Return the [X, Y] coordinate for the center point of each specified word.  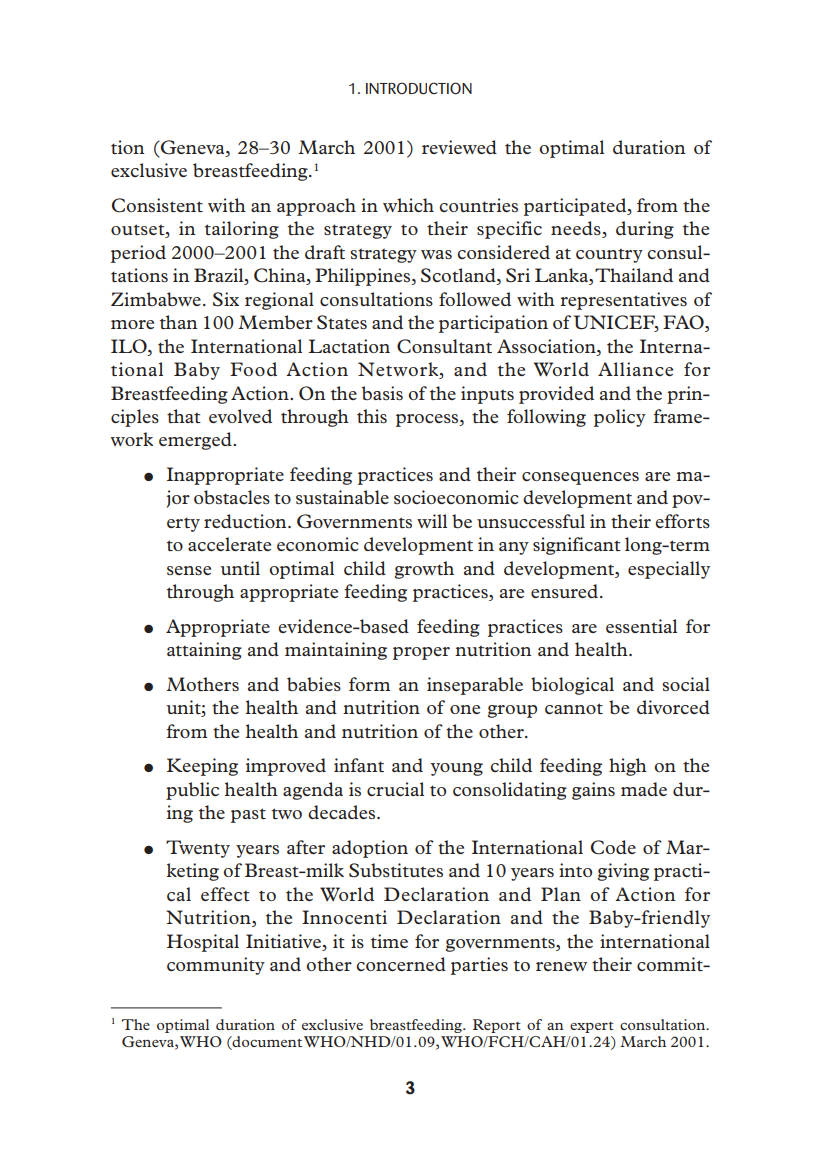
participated [576, 207]
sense [189, 570]
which [408, 205]
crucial [395, 789]
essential [641, 626]
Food [253, 369]
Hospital [203, 943]
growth [424, 570]
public [192, 791]
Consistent [157, 205]
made [644, 789]
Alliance [635, 369]
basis [382, 393]
